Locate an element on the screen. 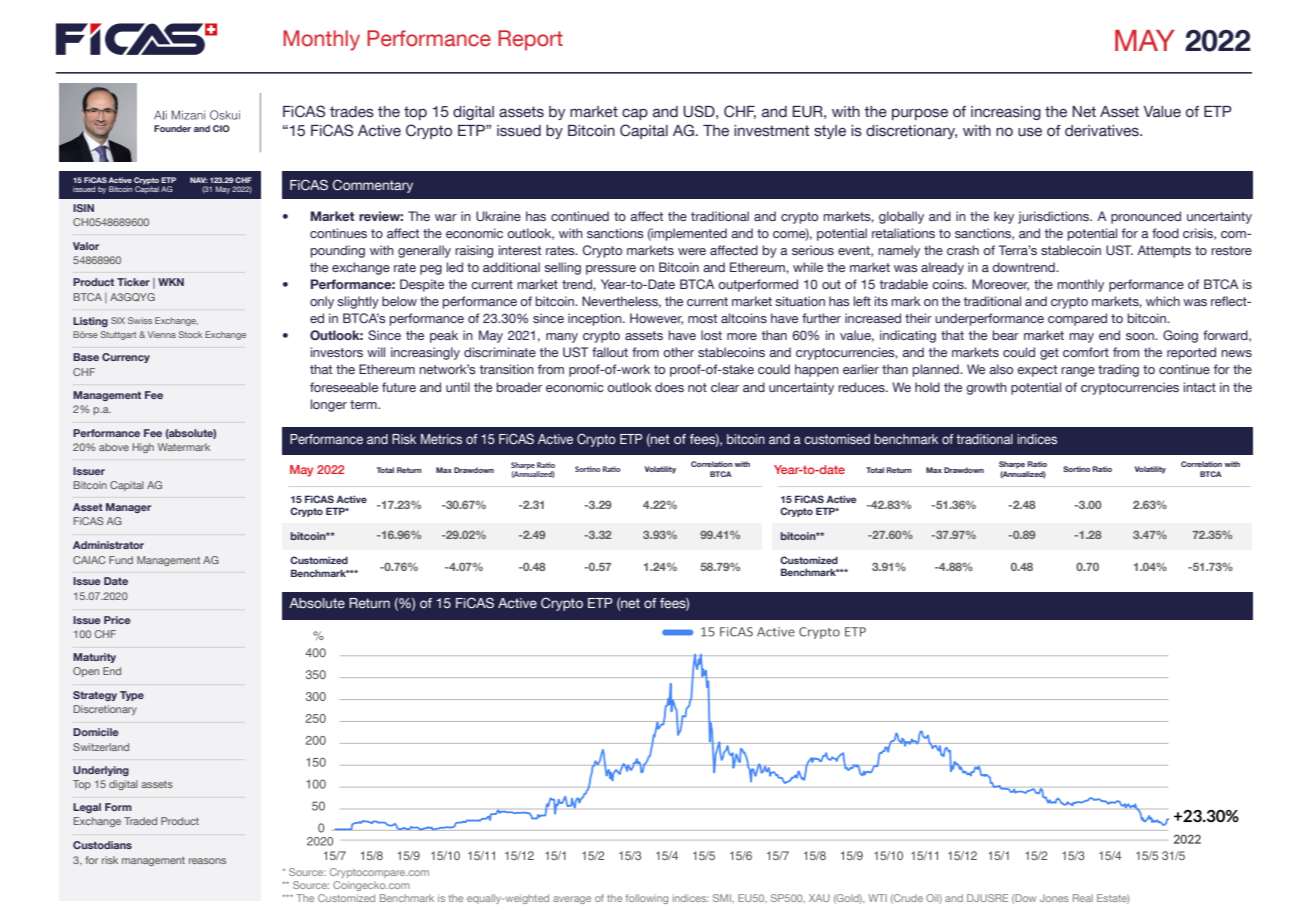  following is located at coordinates (647, 899).
